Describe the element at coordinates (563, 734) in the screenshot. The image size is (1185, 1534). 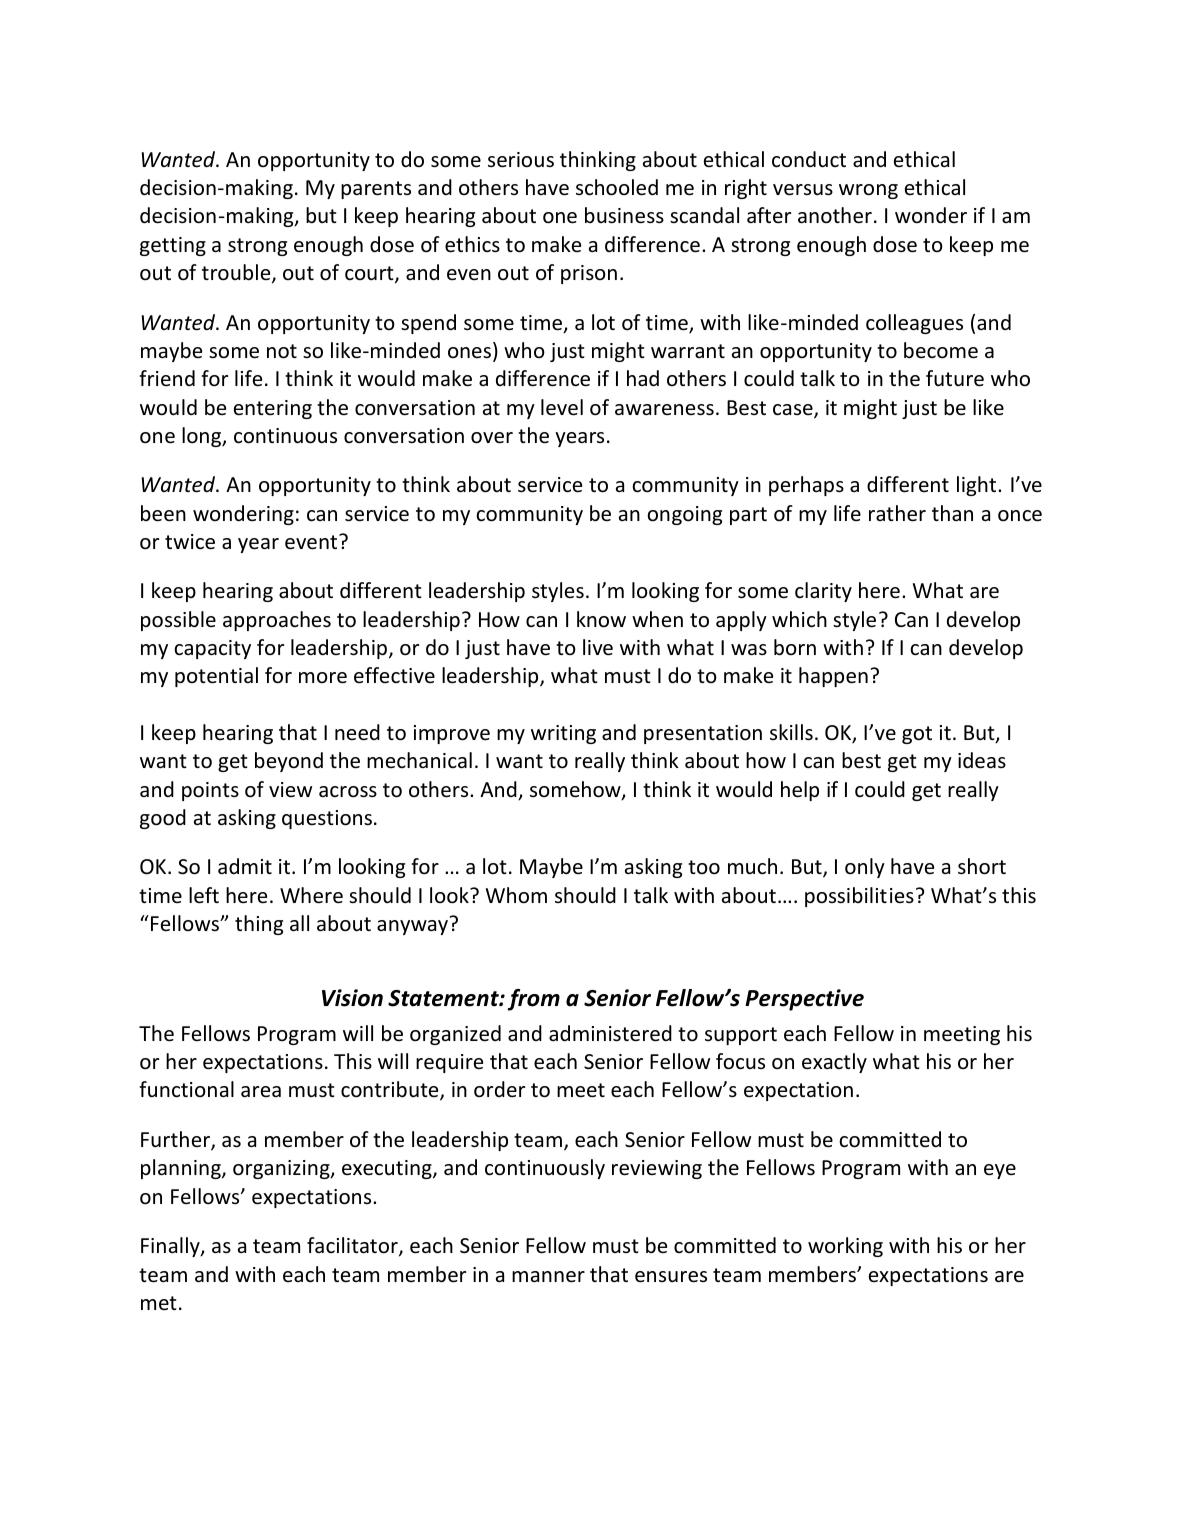
I see `writing` at that location.
